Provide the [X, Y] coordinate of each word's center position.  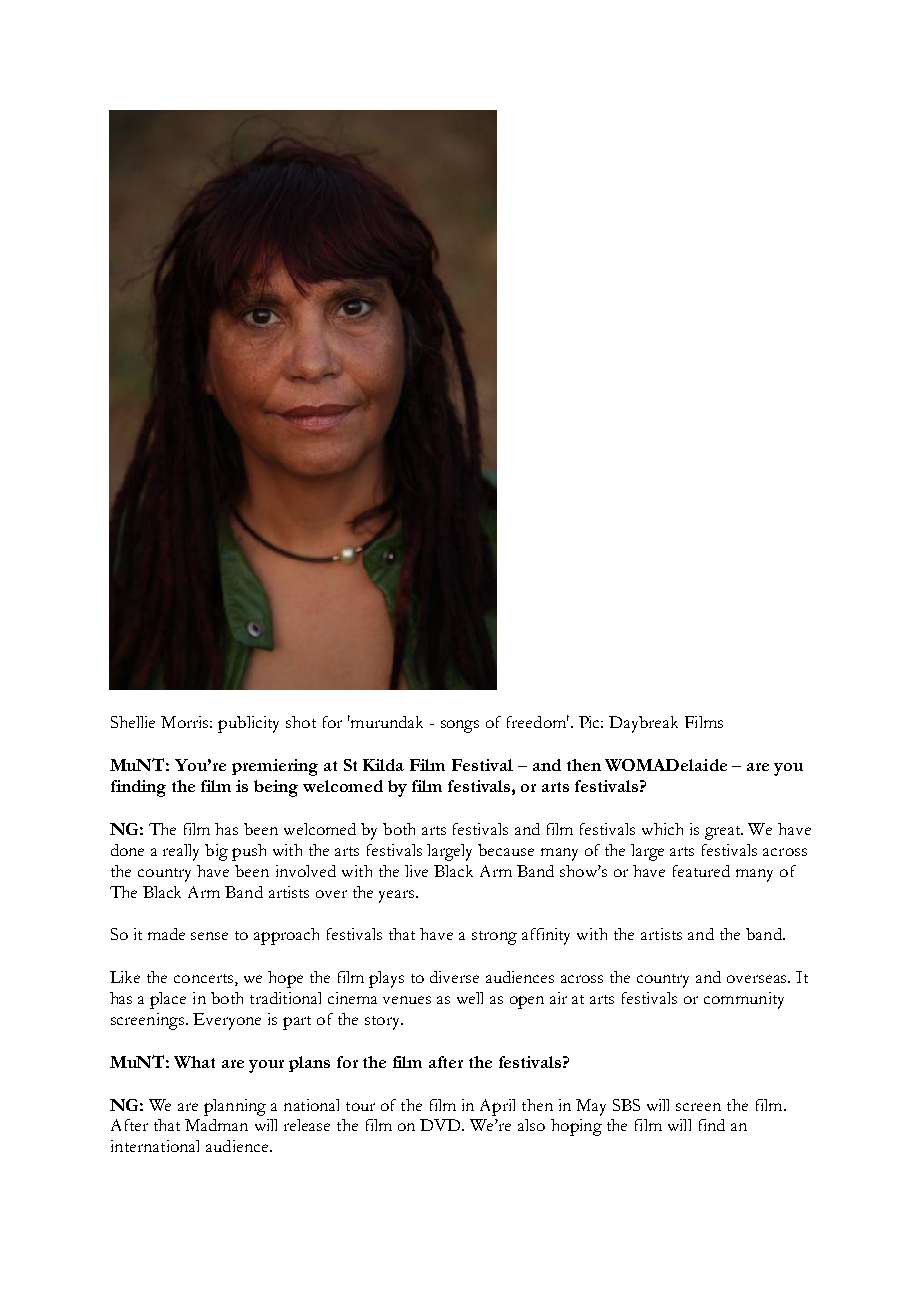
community [744, 1000]
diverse [454, 977]
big [216, 852]
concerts [205, 980]
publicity [248, 724]
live [416, 871]
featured [701, 871]
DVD [442, 1125]
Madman [216, 1125]
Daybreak [643, 724]
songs [460, 726]
